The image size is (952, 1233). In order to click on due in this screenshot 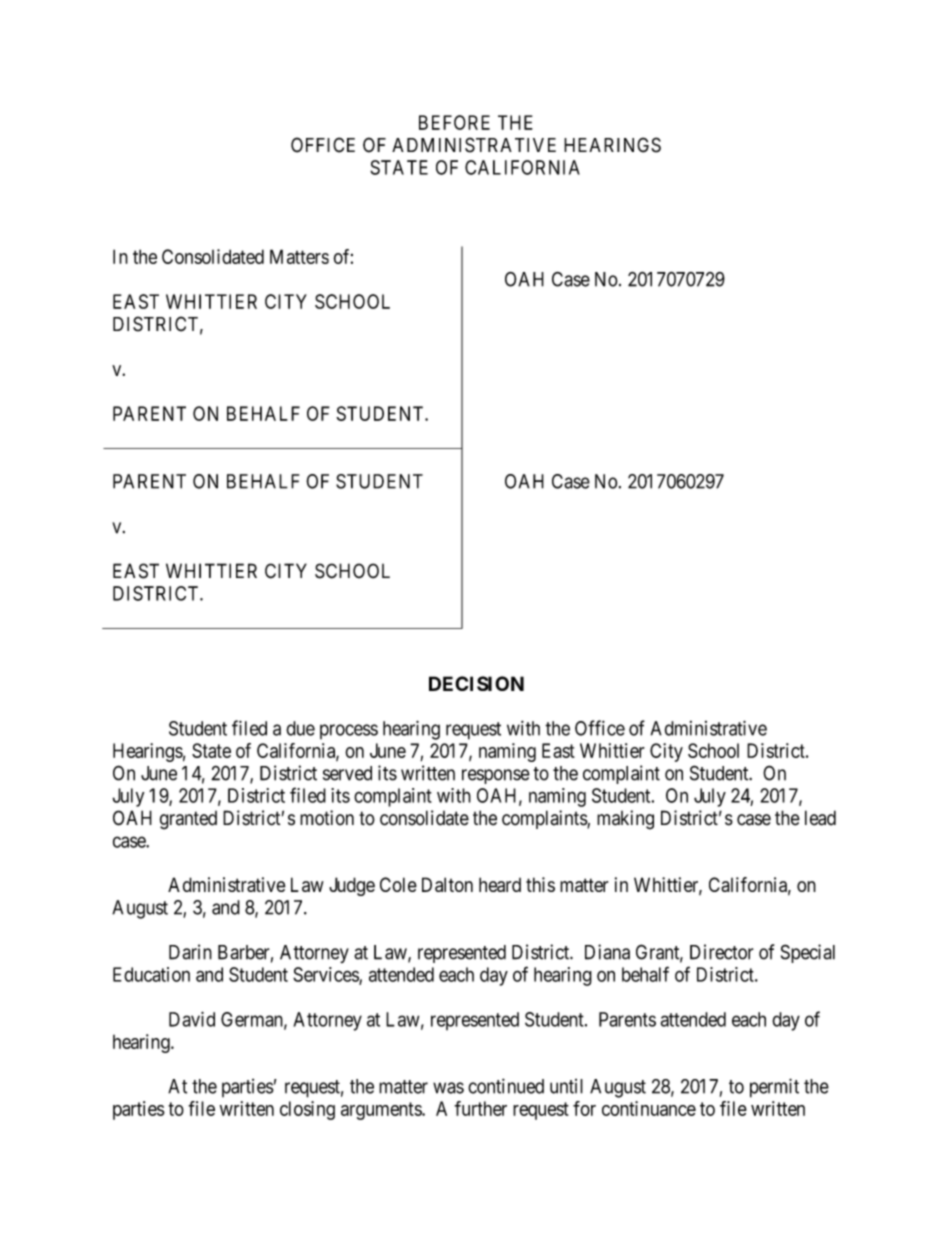, I will do `click(300, 728)`.
